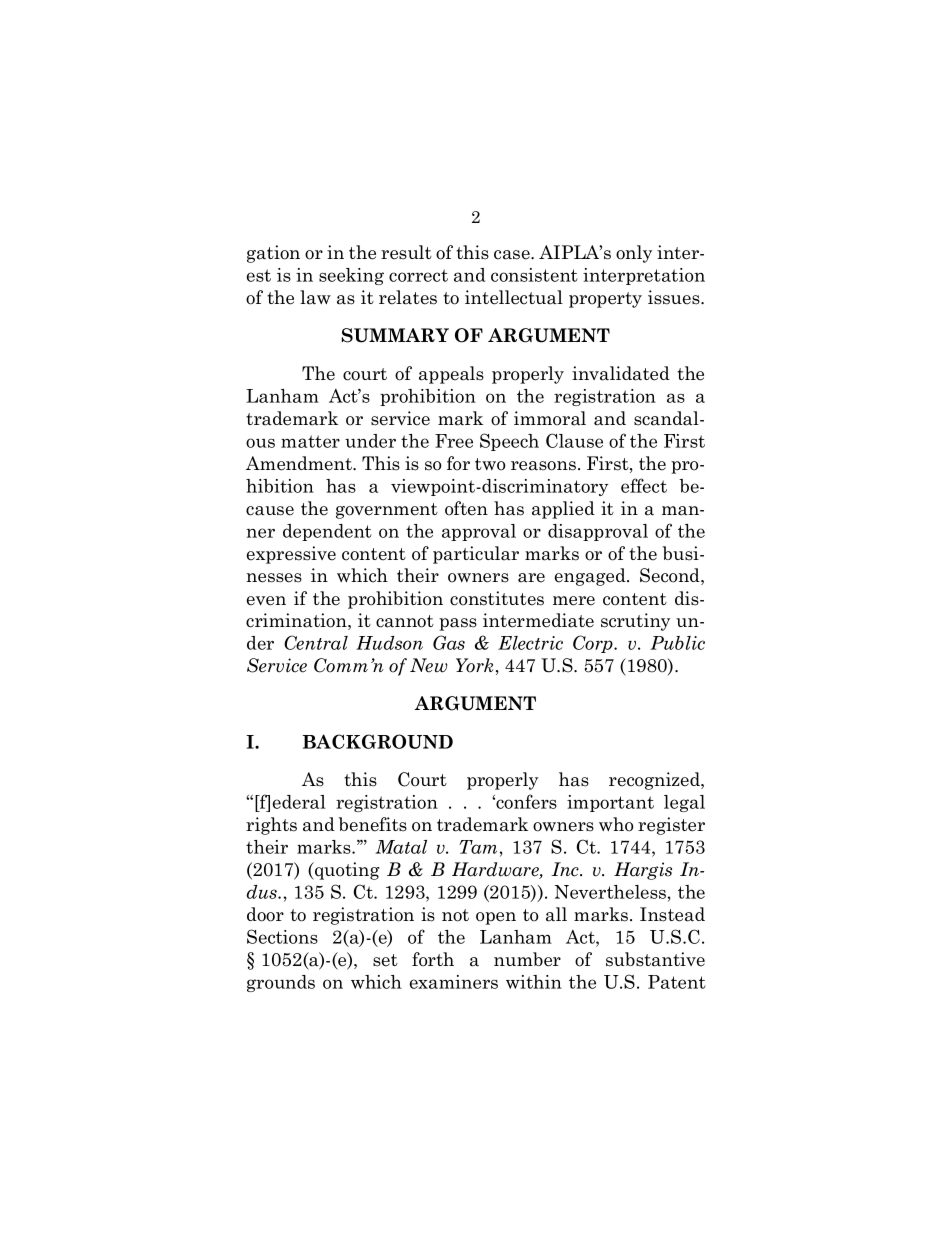 Image resolution: width=952 pixels, height=1233 pixels. I want to click on law, so click(315, 297).
